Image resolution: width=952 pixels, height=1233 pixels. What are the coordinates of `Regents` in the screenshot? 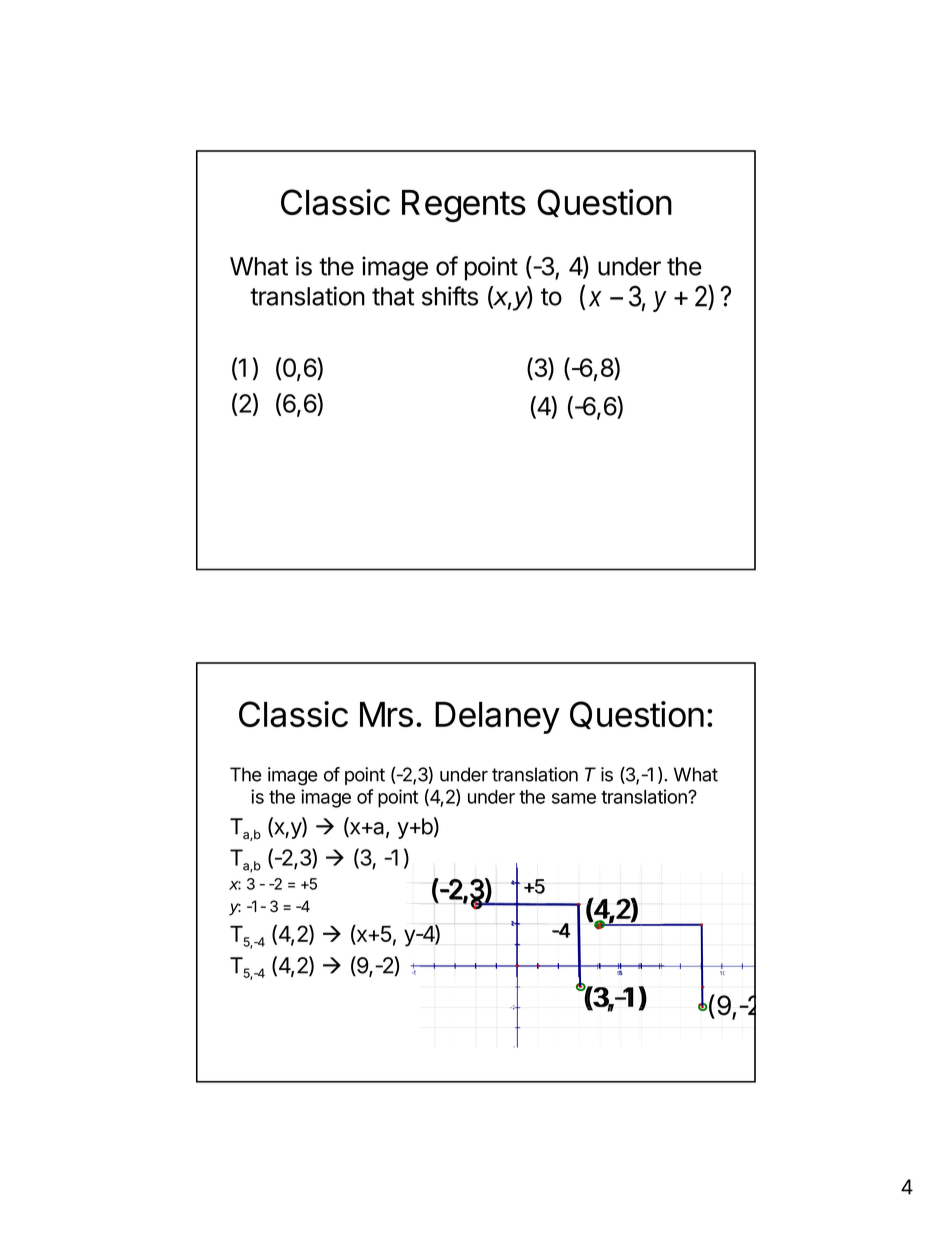 It's located at (464, 206).
